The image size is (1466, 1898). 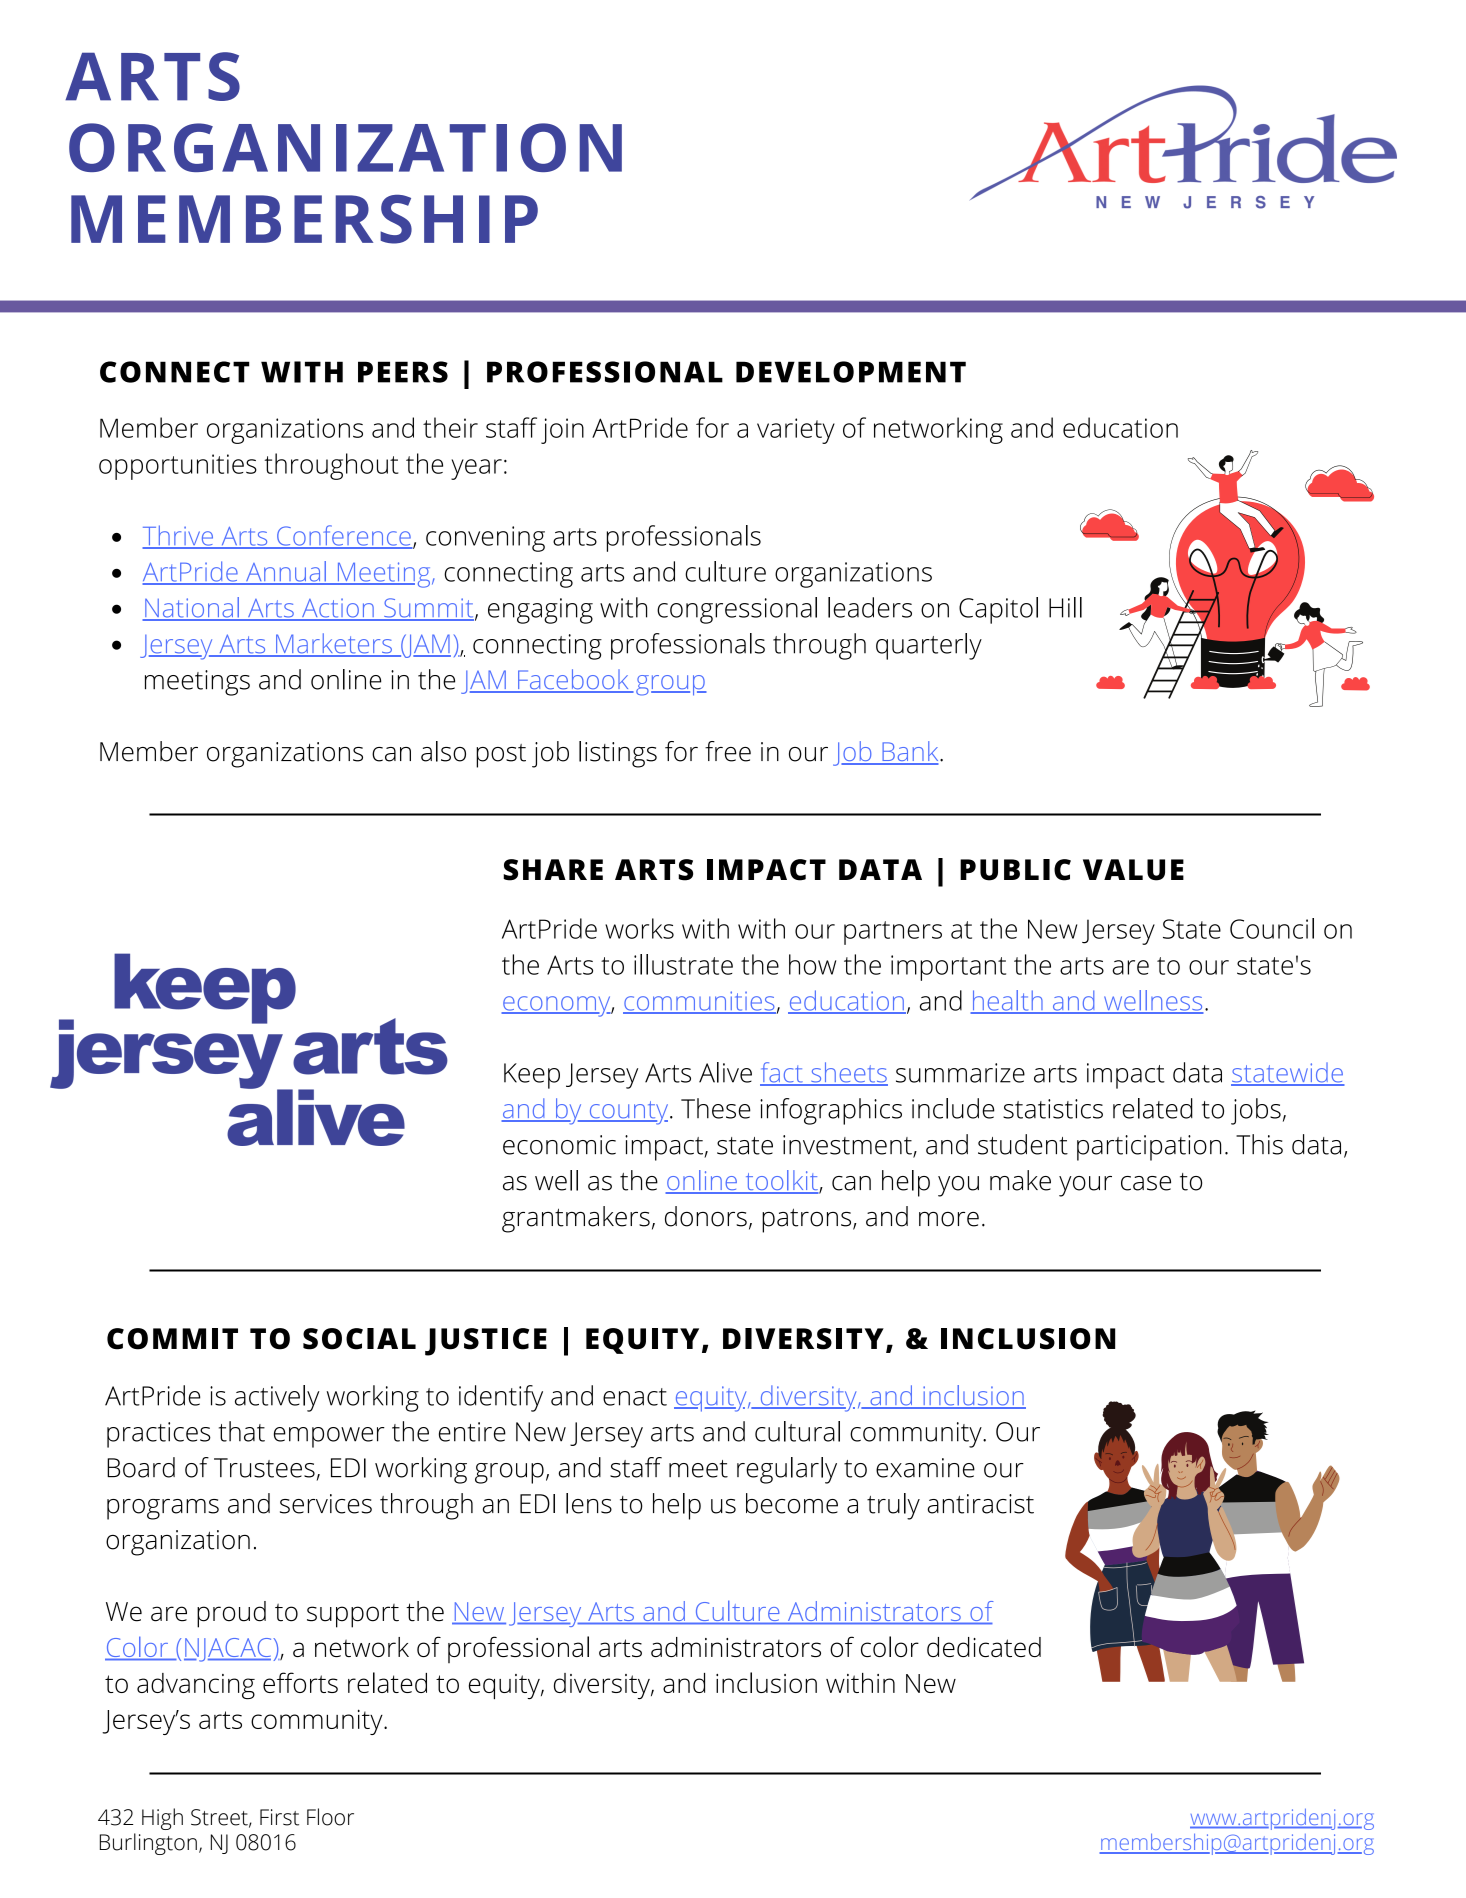 I want to click on dedicated, so click(x=984, y=1647).
